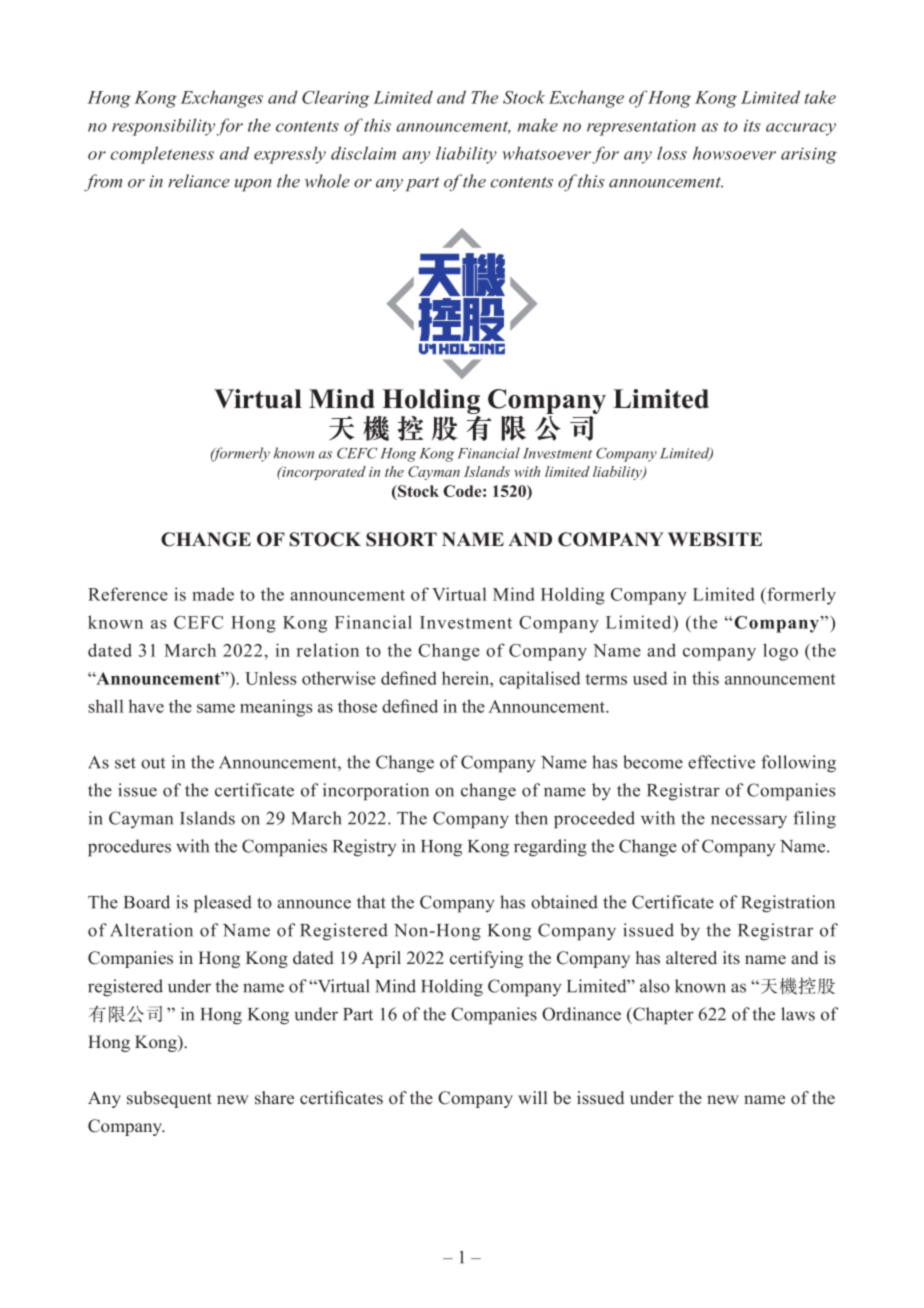 The image size is (924, 1308). Describe the element at coordinates (749, 822) in the document. I see `necessary` at that location.
